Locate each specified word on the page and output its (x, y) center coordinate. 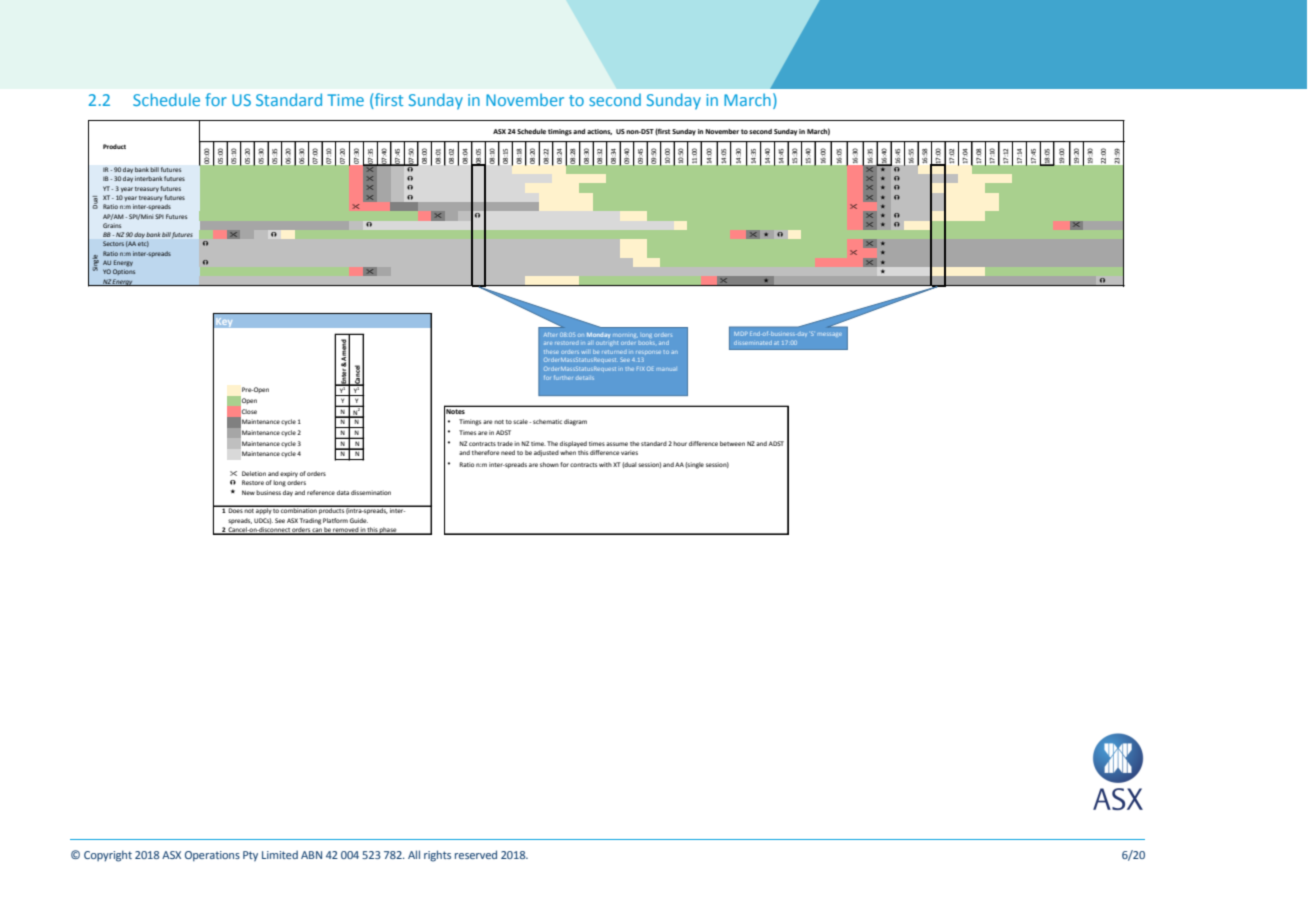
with (605, 464)
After (550, 334)
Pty (250, 856)
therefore (486, 452)
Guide (359, 520)
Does (235, 509)
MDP (741, 334)
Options (124, 272)
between (732, 443)
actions (599, 132)
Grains (112, 225)
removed (346, 530)
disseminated (753, 343)
